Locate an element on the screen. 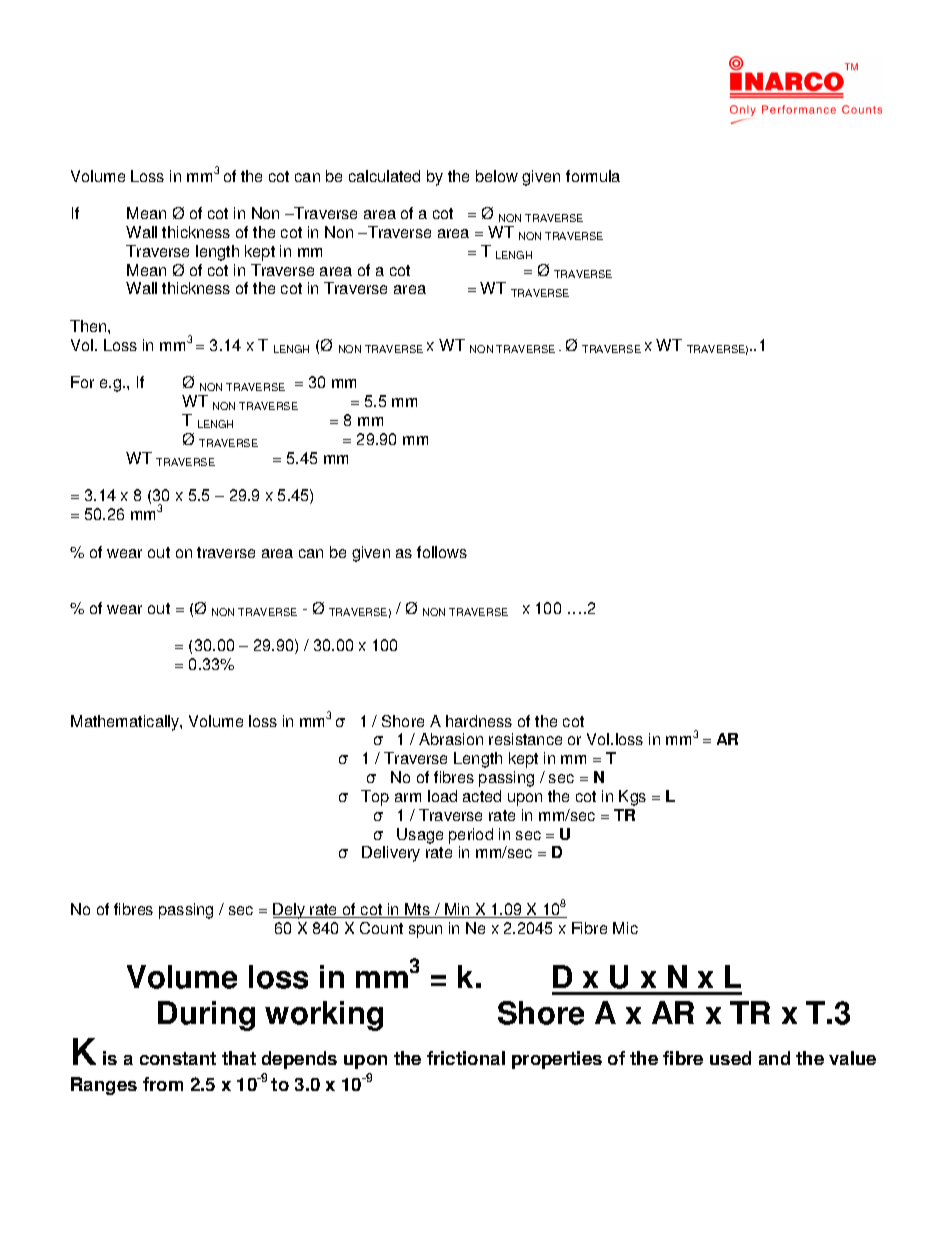 This screenshot has width=952, height=1233. and is located at coordinates (774, 1058).
